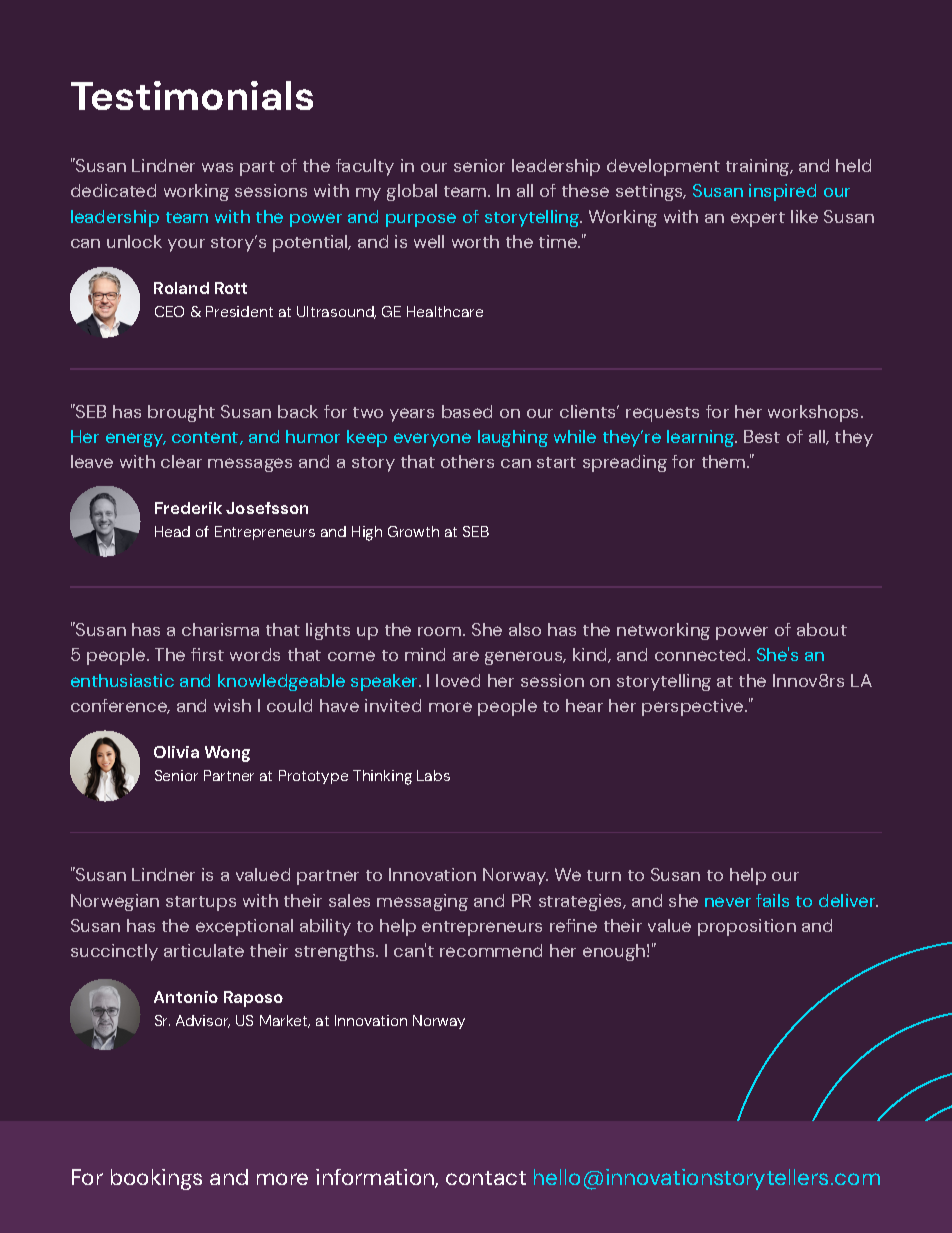 This image has width=952, height=1233. I want to click on Testimonials, so click(192, 95).
